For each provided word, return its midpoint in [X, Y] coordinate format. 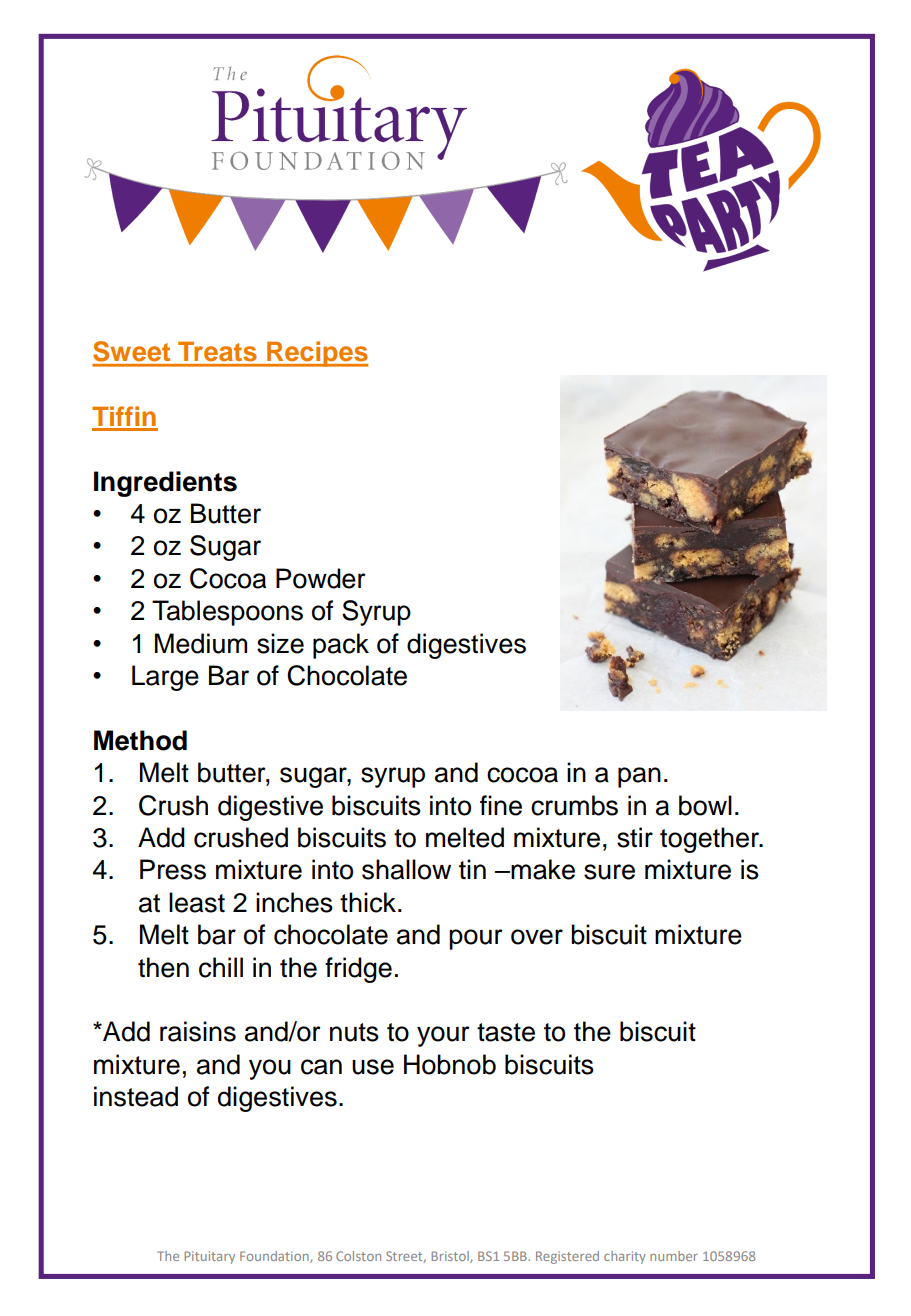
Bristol [451, 1257]
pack [341, 646]
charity [625, 1257]
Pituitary [209, 1257]
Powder [321, 578]
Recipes [317, 354]
